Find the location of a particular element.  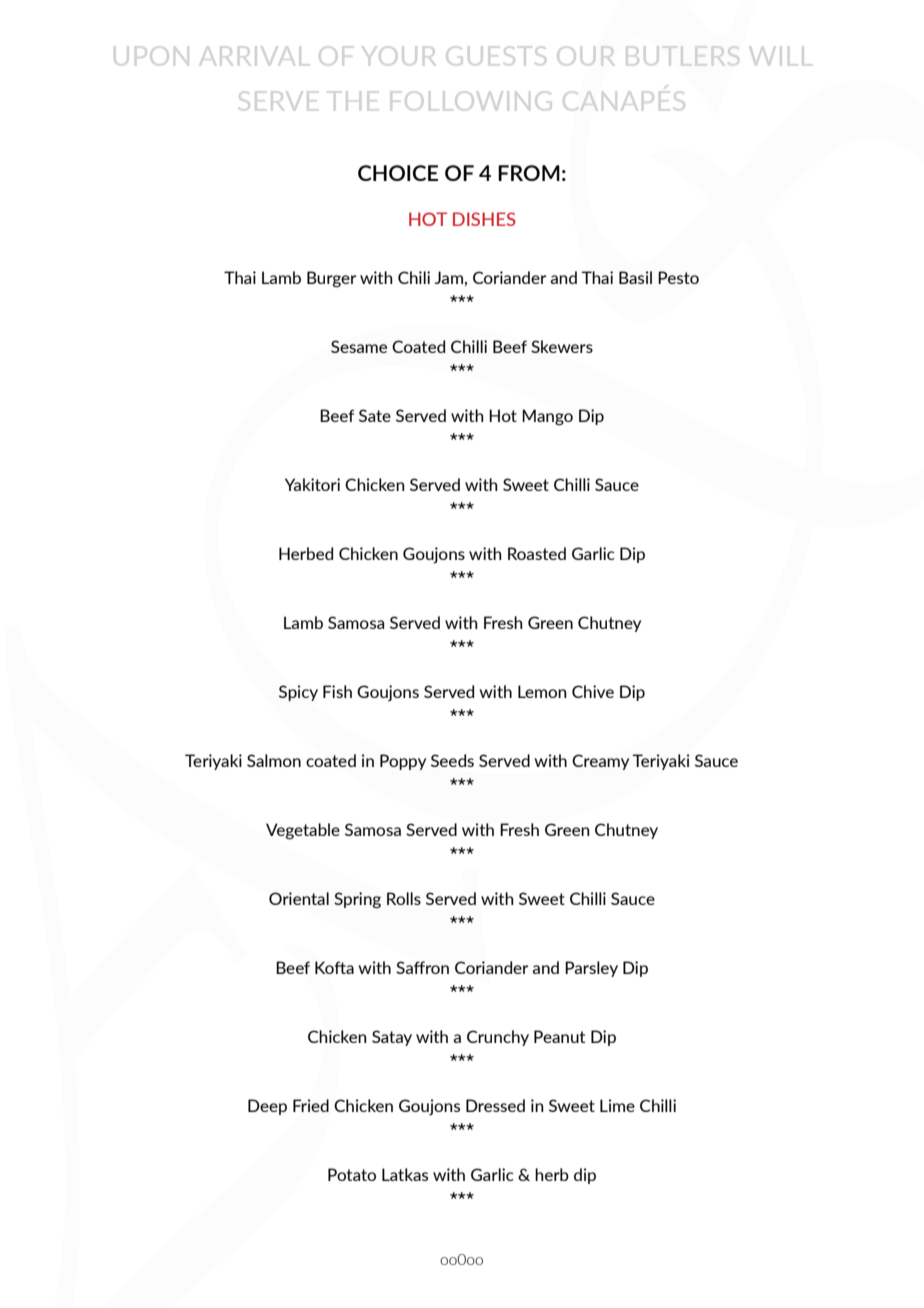

Roasted is located at coordinates (537, 553).
